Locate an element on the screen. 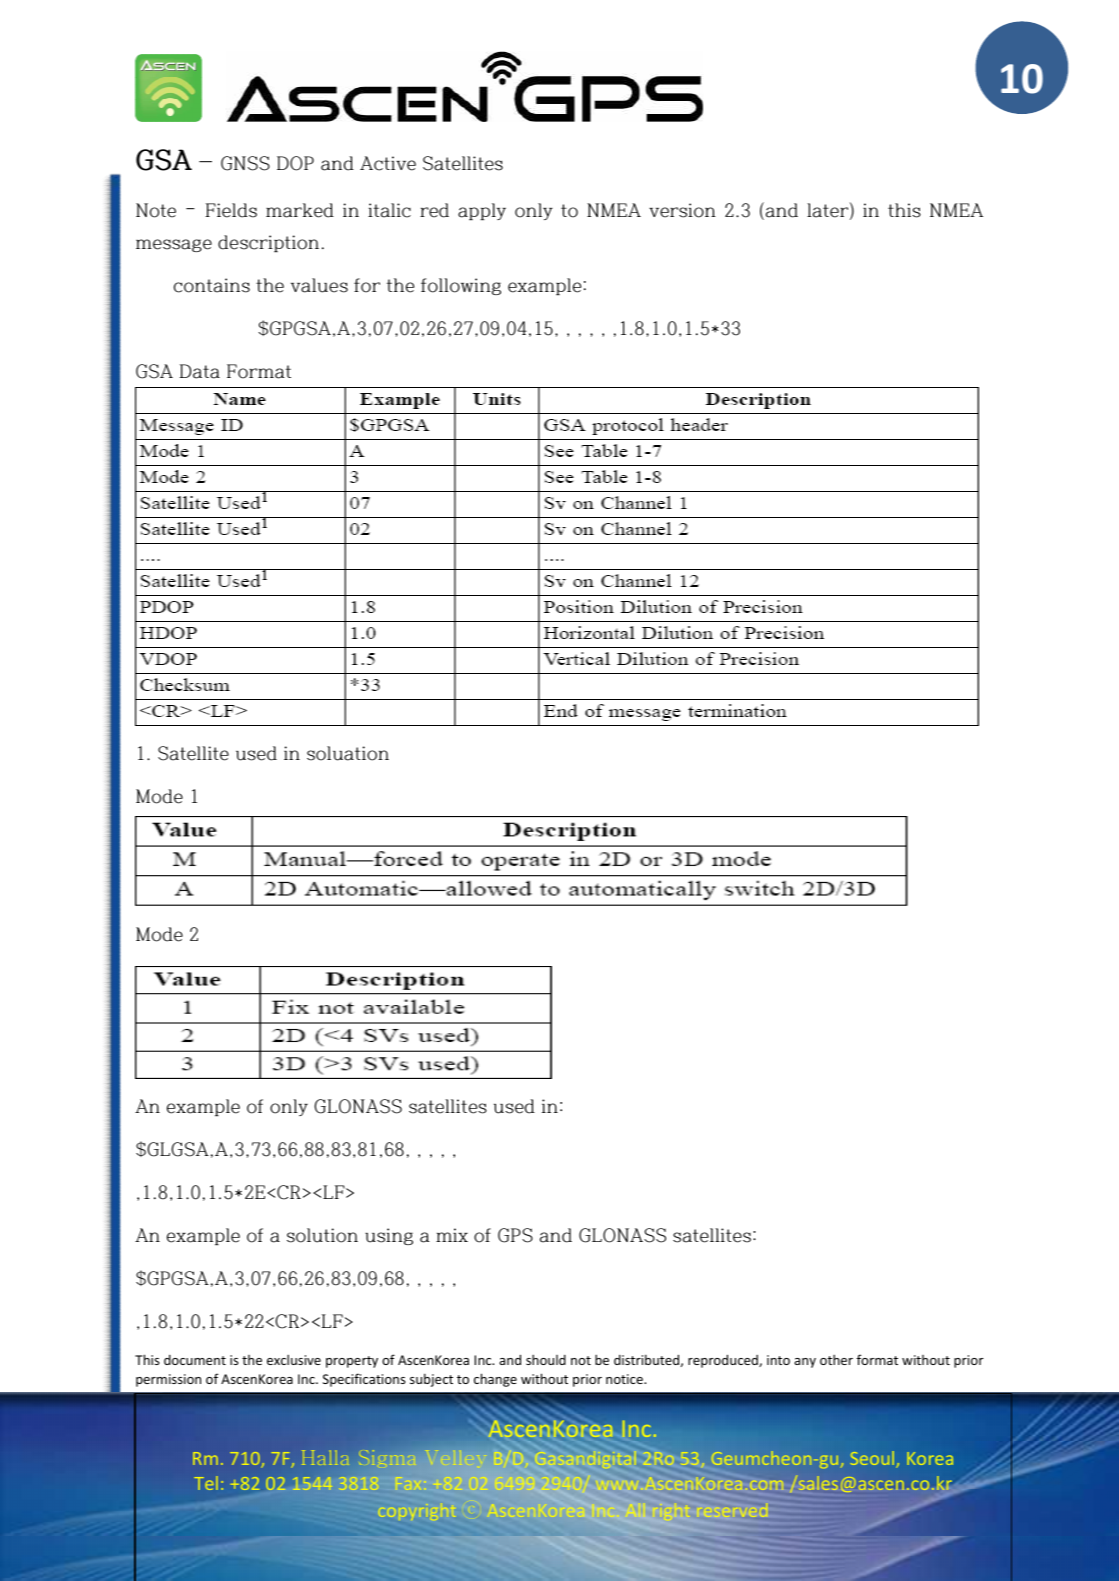 This screenshot has height=1581, width=1119. GPS is located at coordinates (515, 1235).
